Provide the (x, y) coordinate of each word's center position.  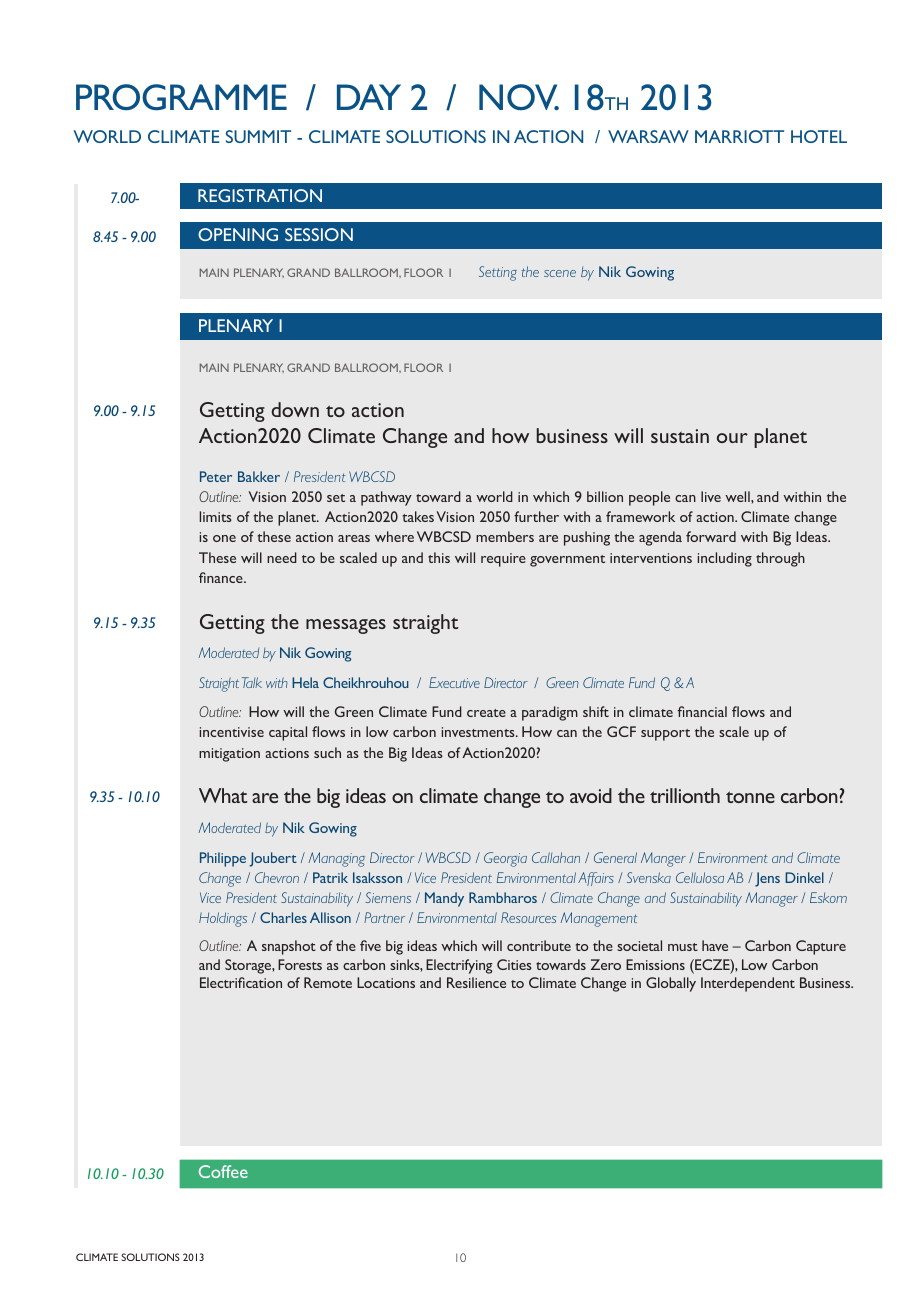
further (536, 516)
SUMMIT (258, 136)
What (223, 795)
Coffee (223, 1171)
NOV (519, 97)
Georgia (505, 859)
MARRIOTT (739, 136)
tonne (750, 797)
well (738, 496)
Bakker (259, 476)
